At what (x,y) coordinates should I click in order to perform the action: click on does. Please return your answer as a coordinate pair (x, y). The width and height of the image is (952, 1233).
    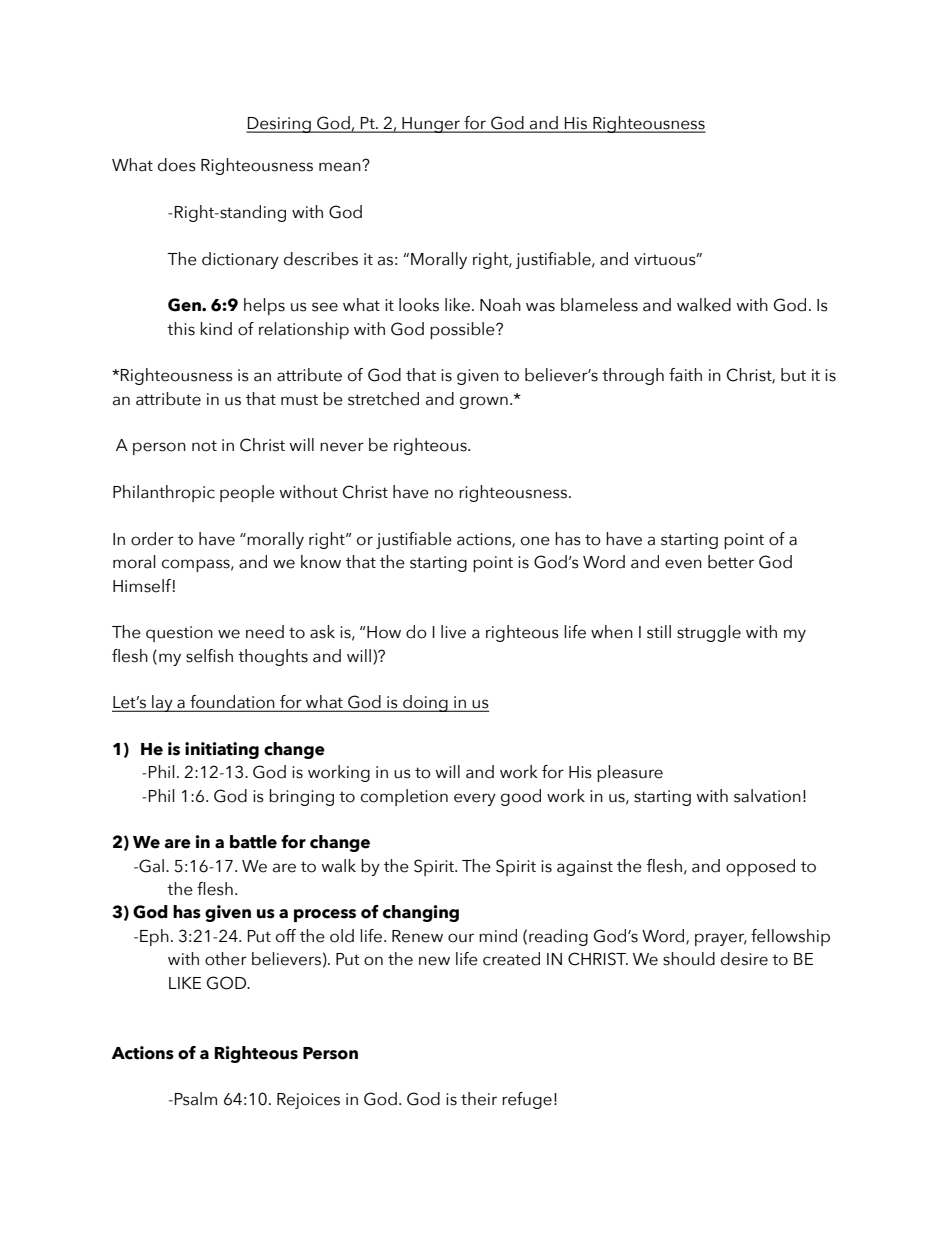
    Looking at the image, I should click on (177, 165).
